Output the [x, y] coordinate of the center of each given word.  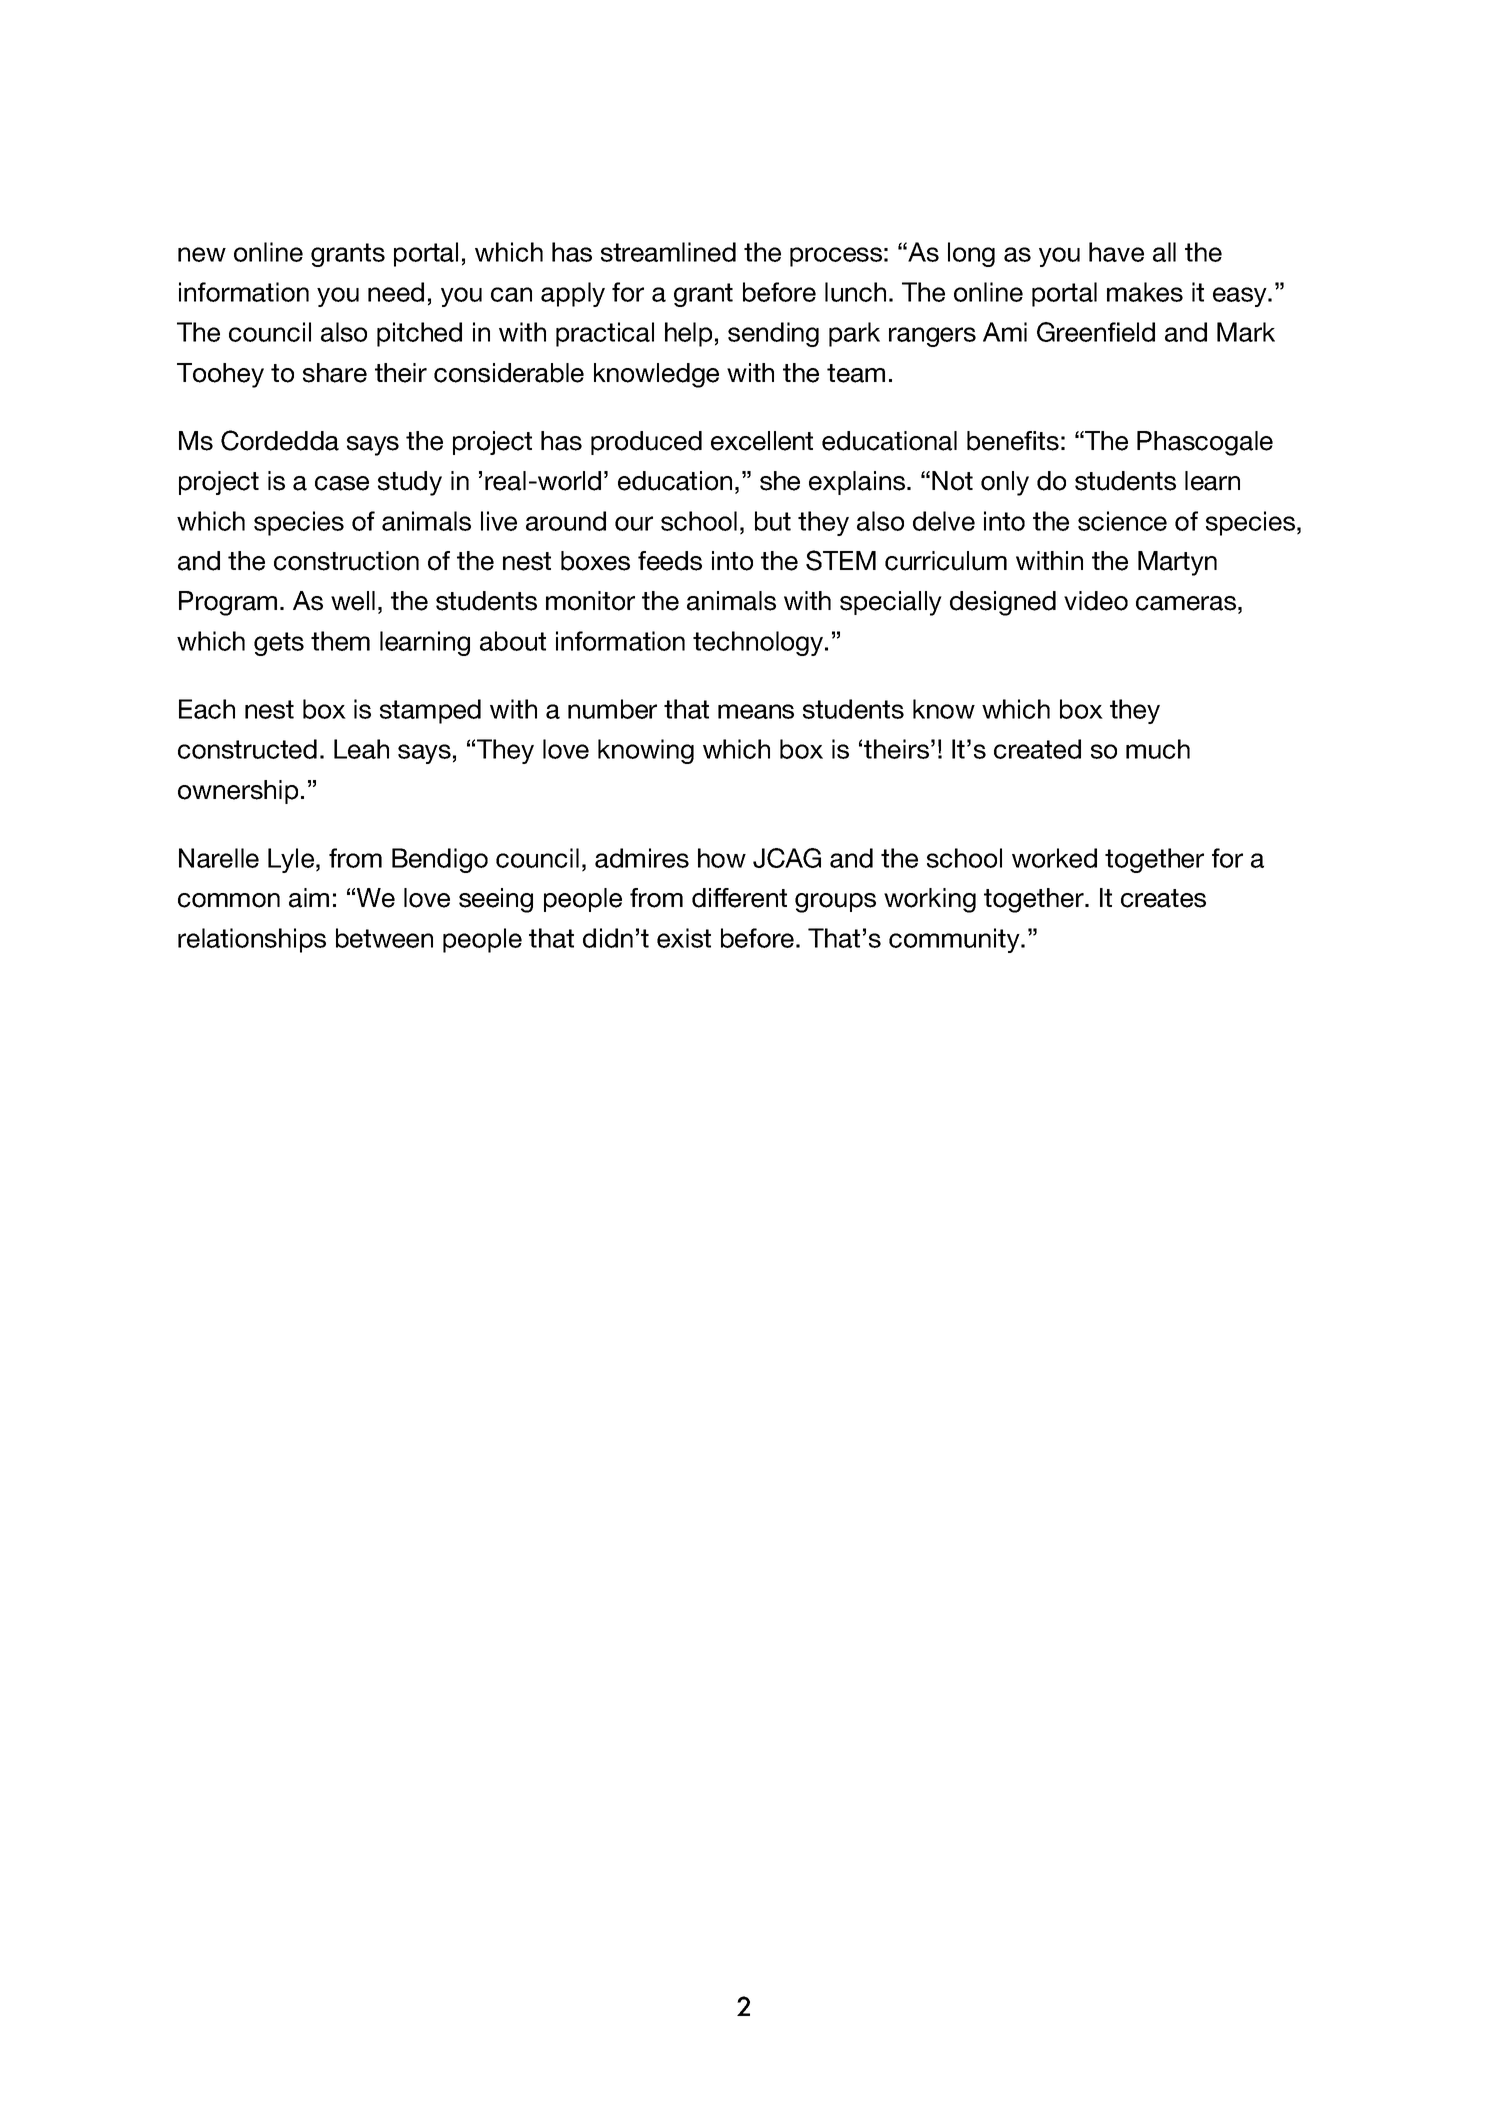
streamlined [668, 252]
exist [684, 938]
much [1158, 749]
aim [309, 898]
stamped [430, 711]
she [780, 481]
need [396, 292]
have [1116, 252]
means [756, 711]
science [1122, 521]
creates [1163, 898]
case [342, 483]
